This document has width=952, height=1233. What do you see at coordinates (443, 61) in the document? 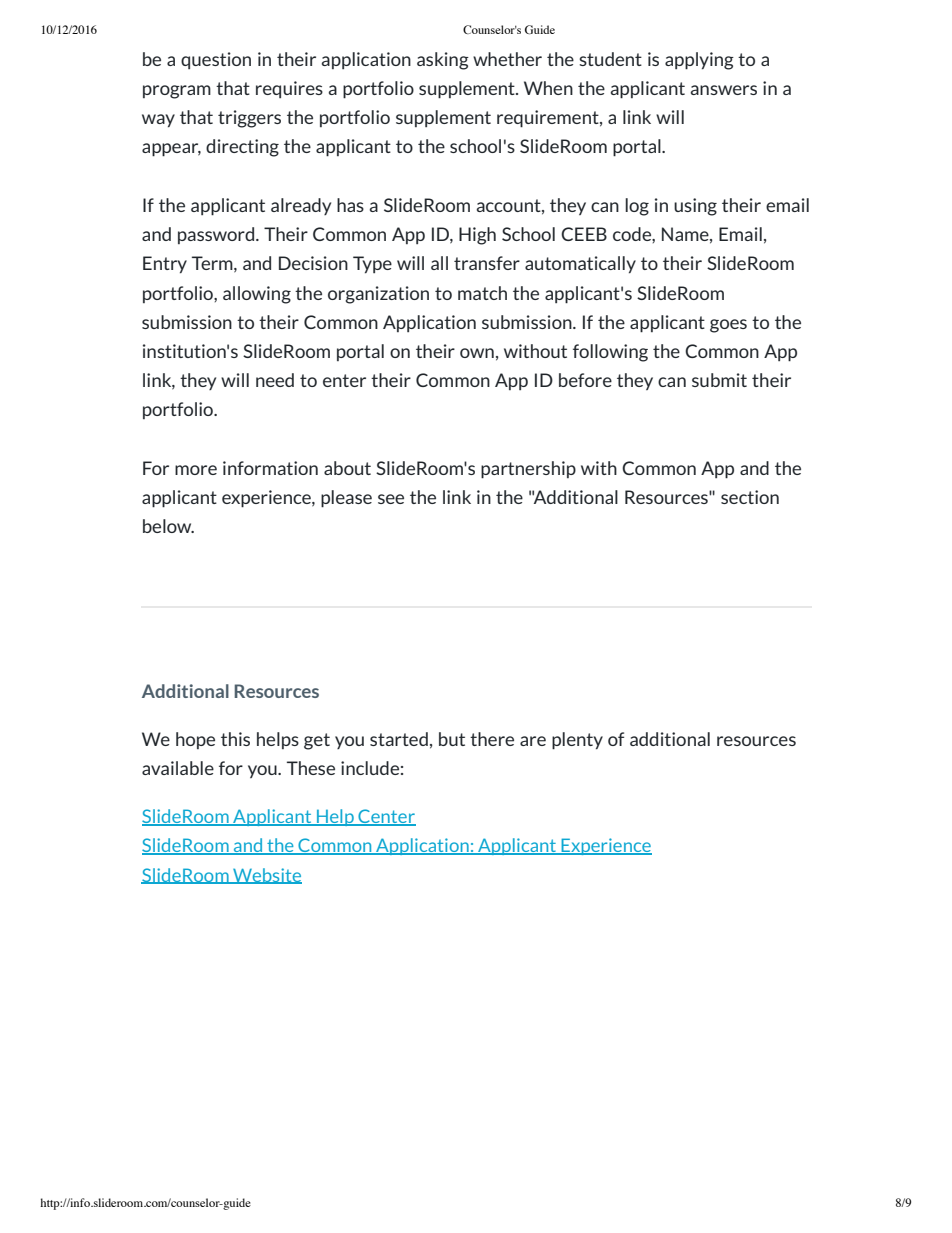
I see `asking` at bounding box center [443, 61].
